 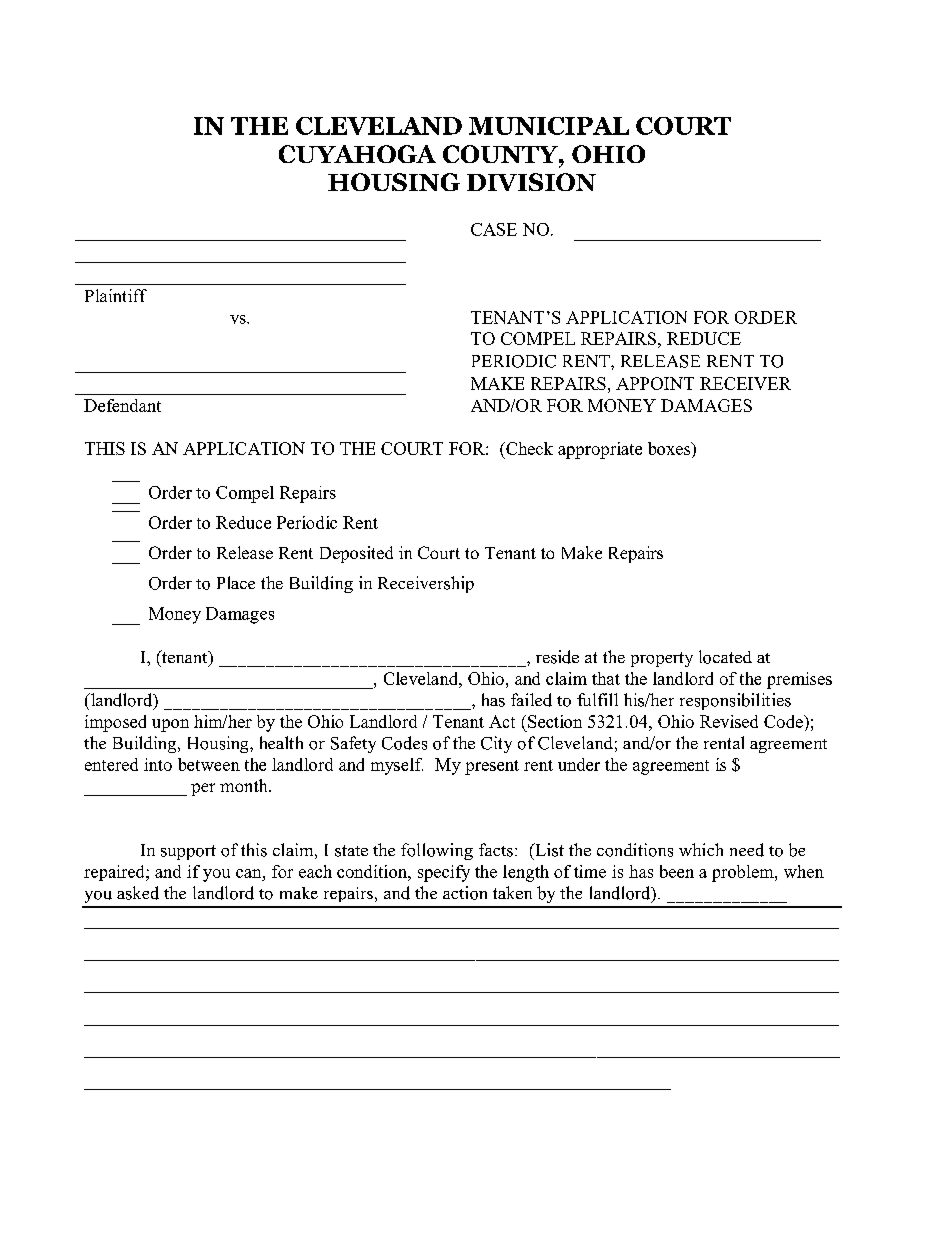 I want to click on MUNICIPAL, so click(x=549, y=126).
